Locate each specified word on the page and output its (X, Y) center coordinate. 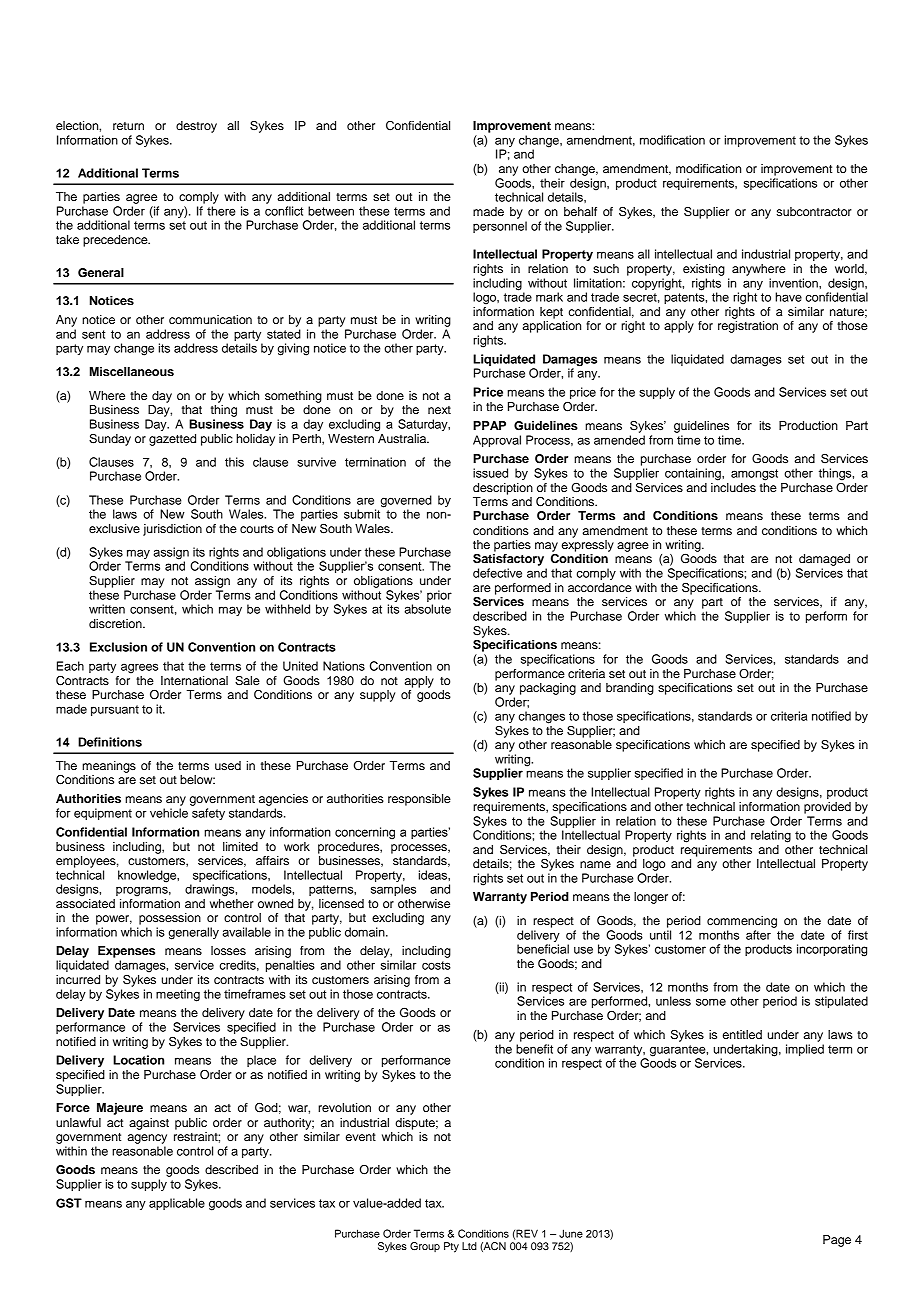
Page (837, 1241)
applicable (177, 1204)
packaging (548, 689)
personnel (500, 227)
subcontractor (814, 211)
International (194, 680)
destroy (196, 127)
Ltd (469, 1246)
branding (630, 689)
